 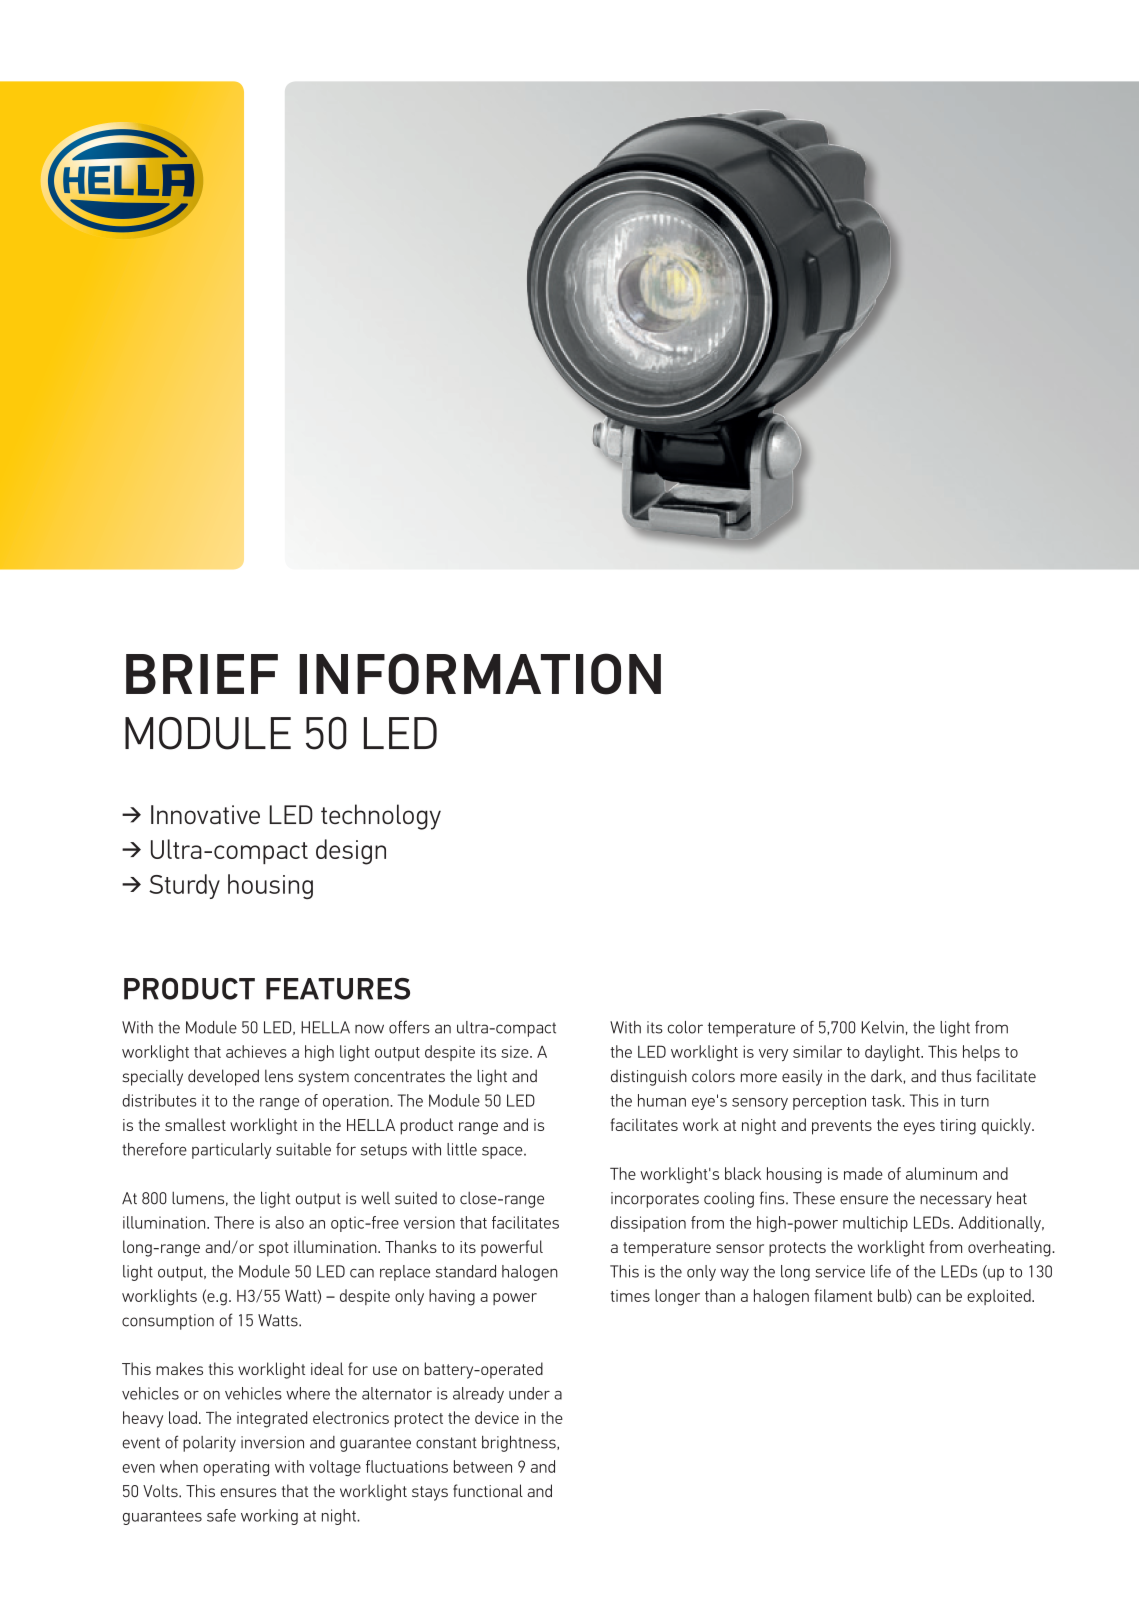 I want to click on INFORMATION, so click(x=480, y=674).
